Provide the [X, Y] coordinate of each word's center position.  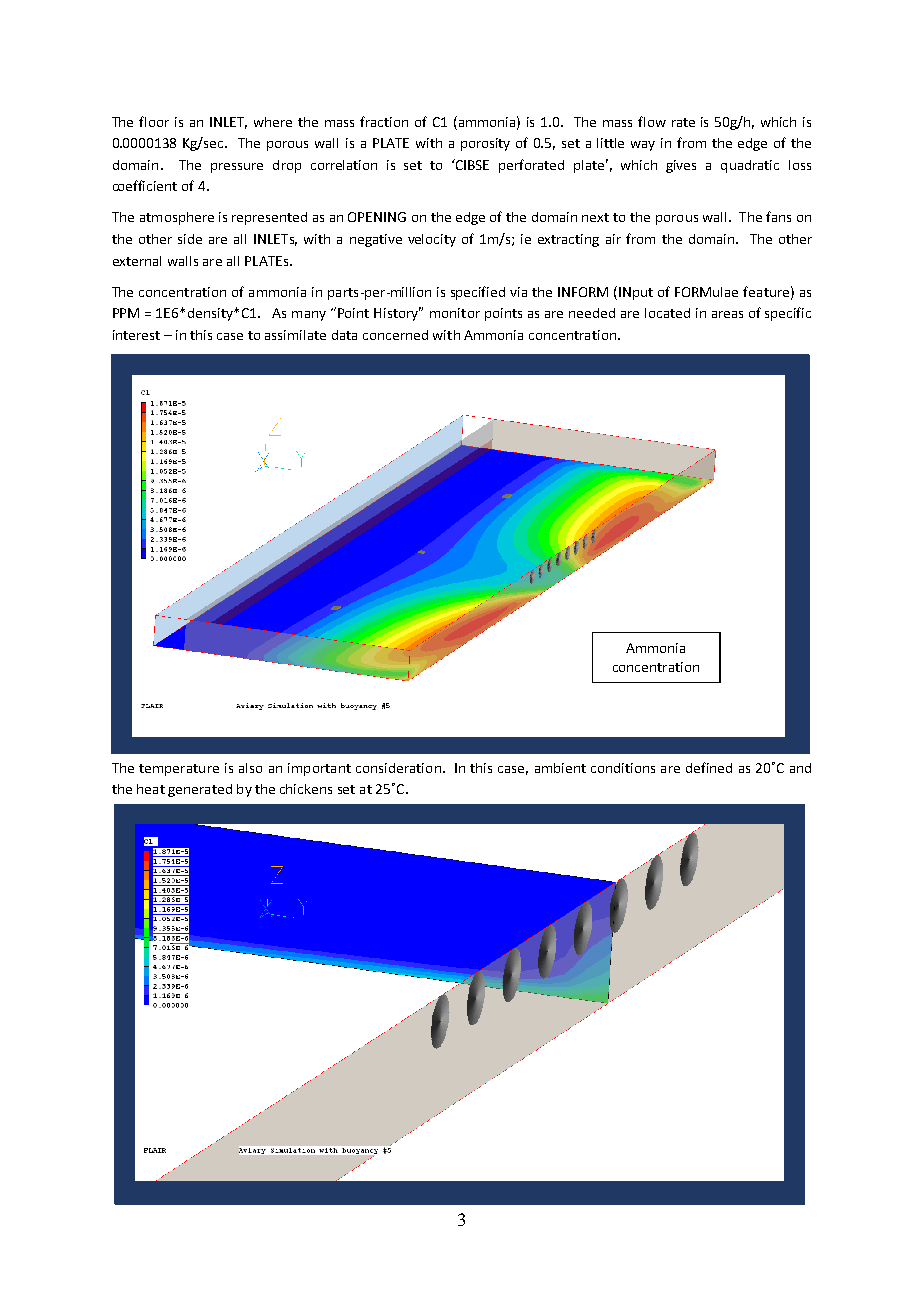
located [667, 313]
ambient [560, 768]
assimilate [295, 335]
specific [788, 314]
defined [709, 767]
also [250, 768]
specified [478, 293]
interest [136, 335]
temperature [179, 770]
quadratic [750, 166]
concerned [395, 335]
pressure [237, 168]
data [344, 335]
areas [727, 314]
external [137, 261]
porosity [485, 144]
